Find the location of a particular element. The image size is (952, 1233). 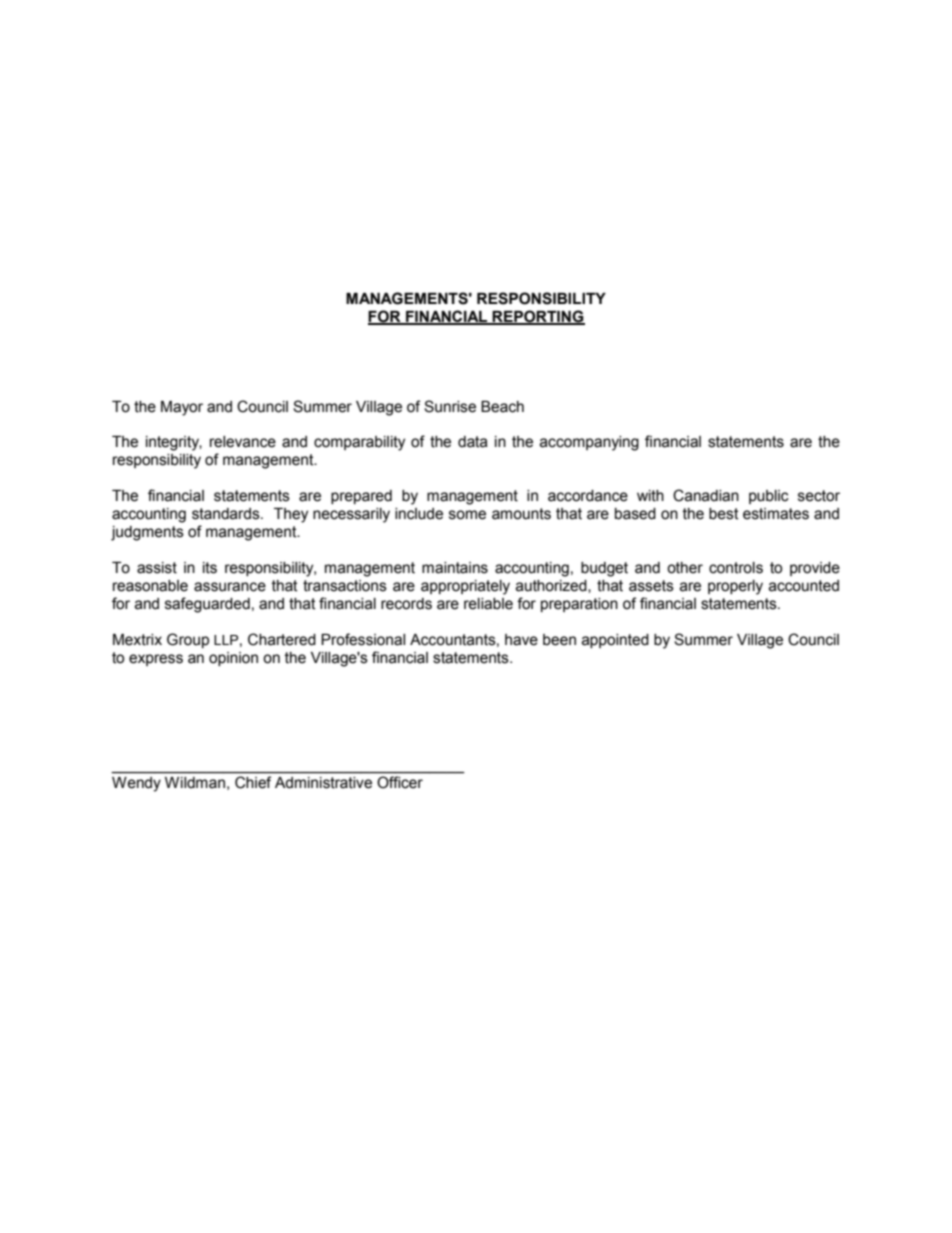

Beach is located at coordinates (502, 407).
